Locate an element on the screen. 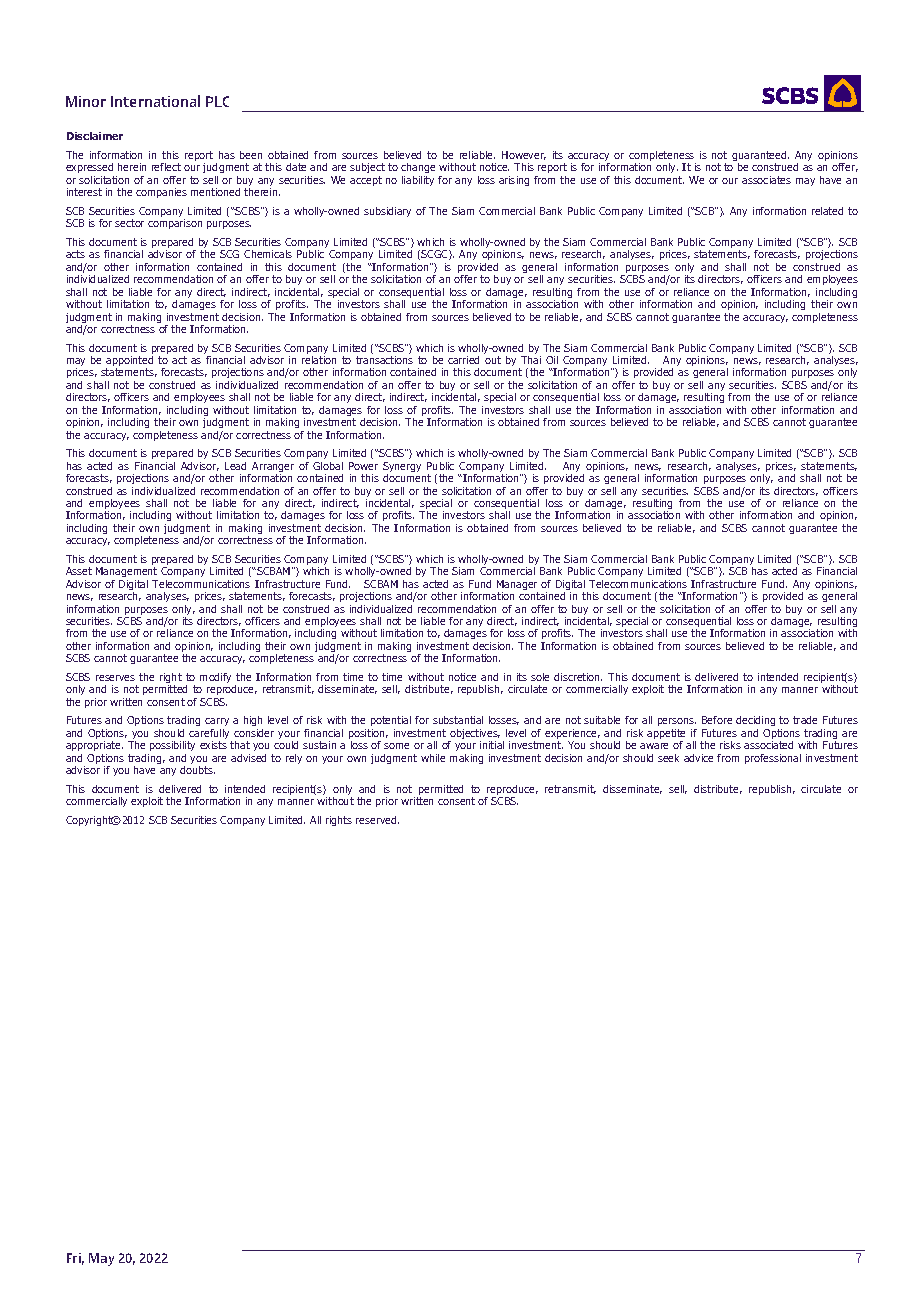 This screenshot has height=1308, width=924. associates is located at coordinates (766, 180).
